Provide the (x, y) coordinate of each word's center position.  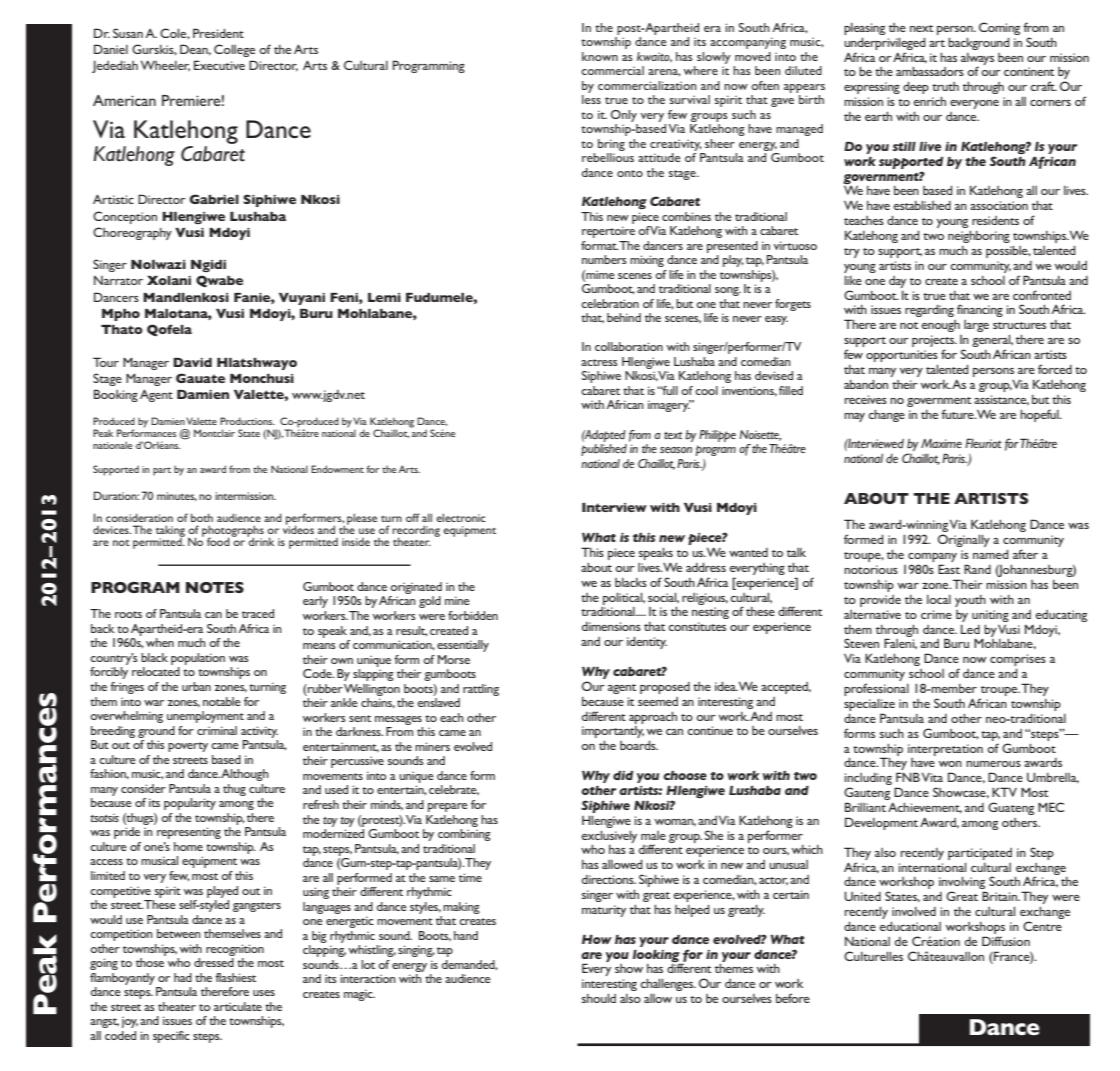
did (623, 775)
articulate (238, 1006)
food (218, 541)
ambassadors (930, 71)
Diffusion (1006, 941)
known (600, 56)
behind (624, 317)
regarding (929, 311)
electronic (461, 517)
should (599, 998)
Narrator (118, 280)
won (950, 764)
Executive (219, 65)
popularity (190, 804)
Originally (964, 540)
